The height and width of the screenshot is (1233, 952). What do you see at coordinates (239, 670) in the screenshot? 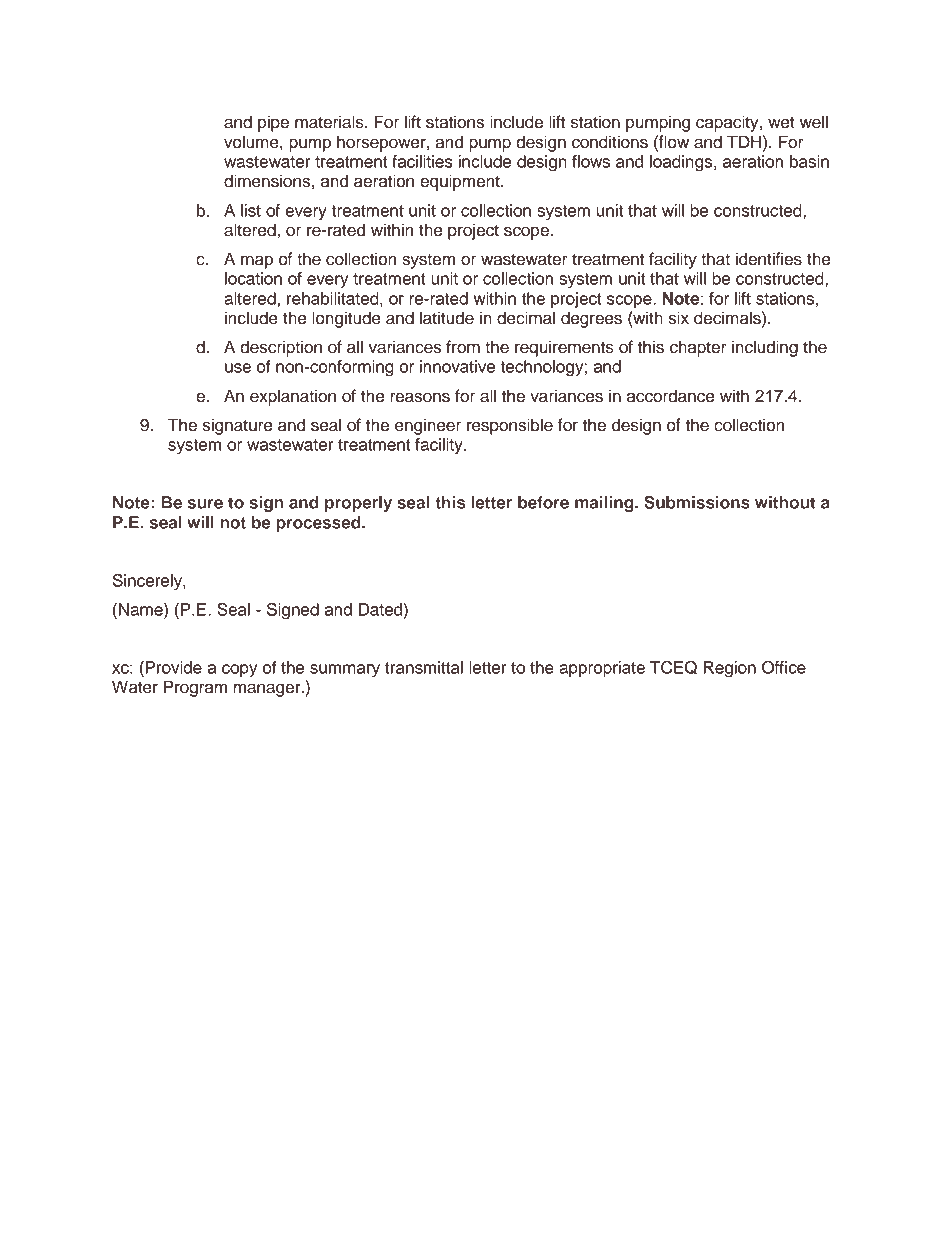
I see `copy` at bounding box center [239, 670].
